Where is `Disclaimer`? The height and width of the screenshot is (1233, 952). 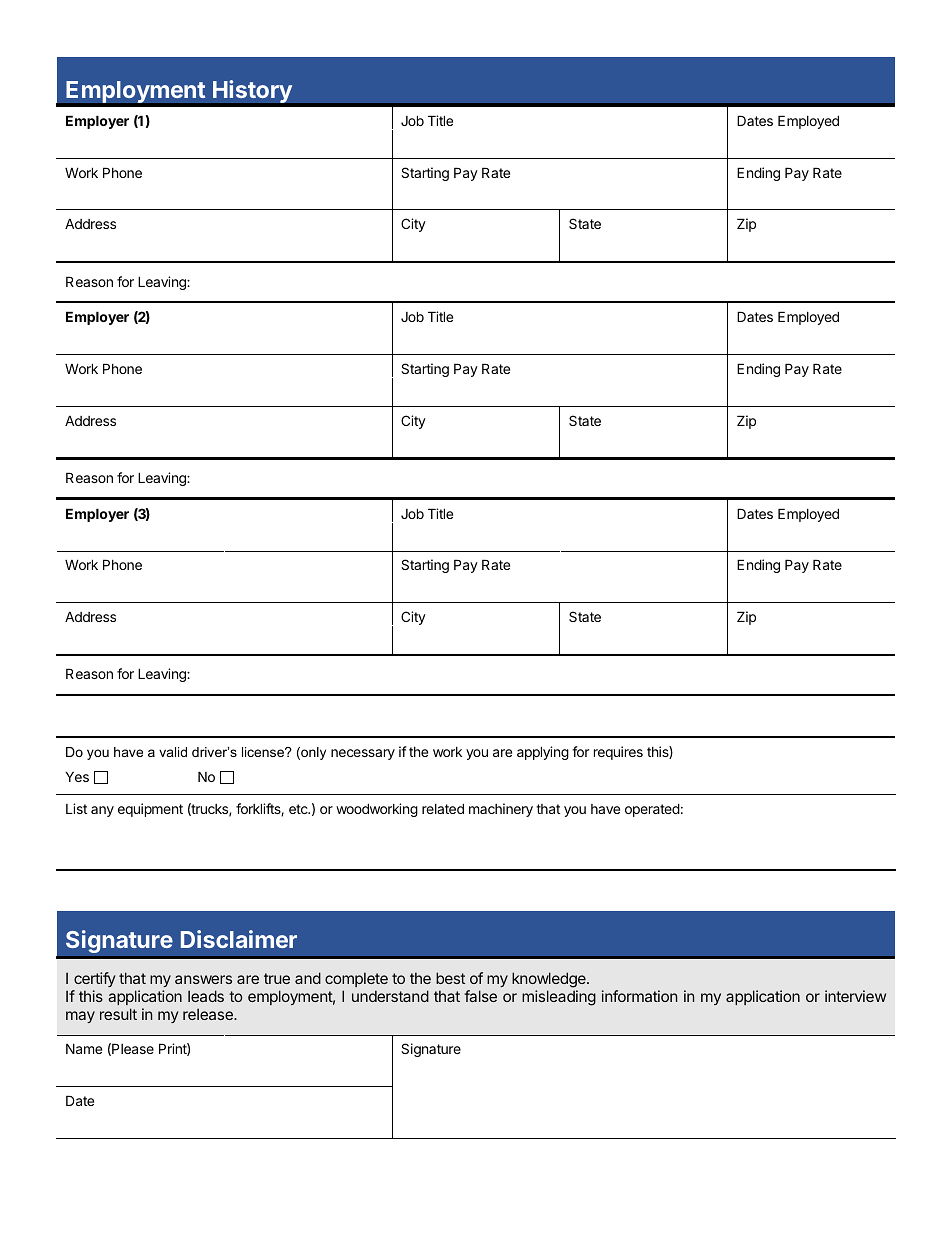
Disclaimer is located at coordinates (239, 939).
